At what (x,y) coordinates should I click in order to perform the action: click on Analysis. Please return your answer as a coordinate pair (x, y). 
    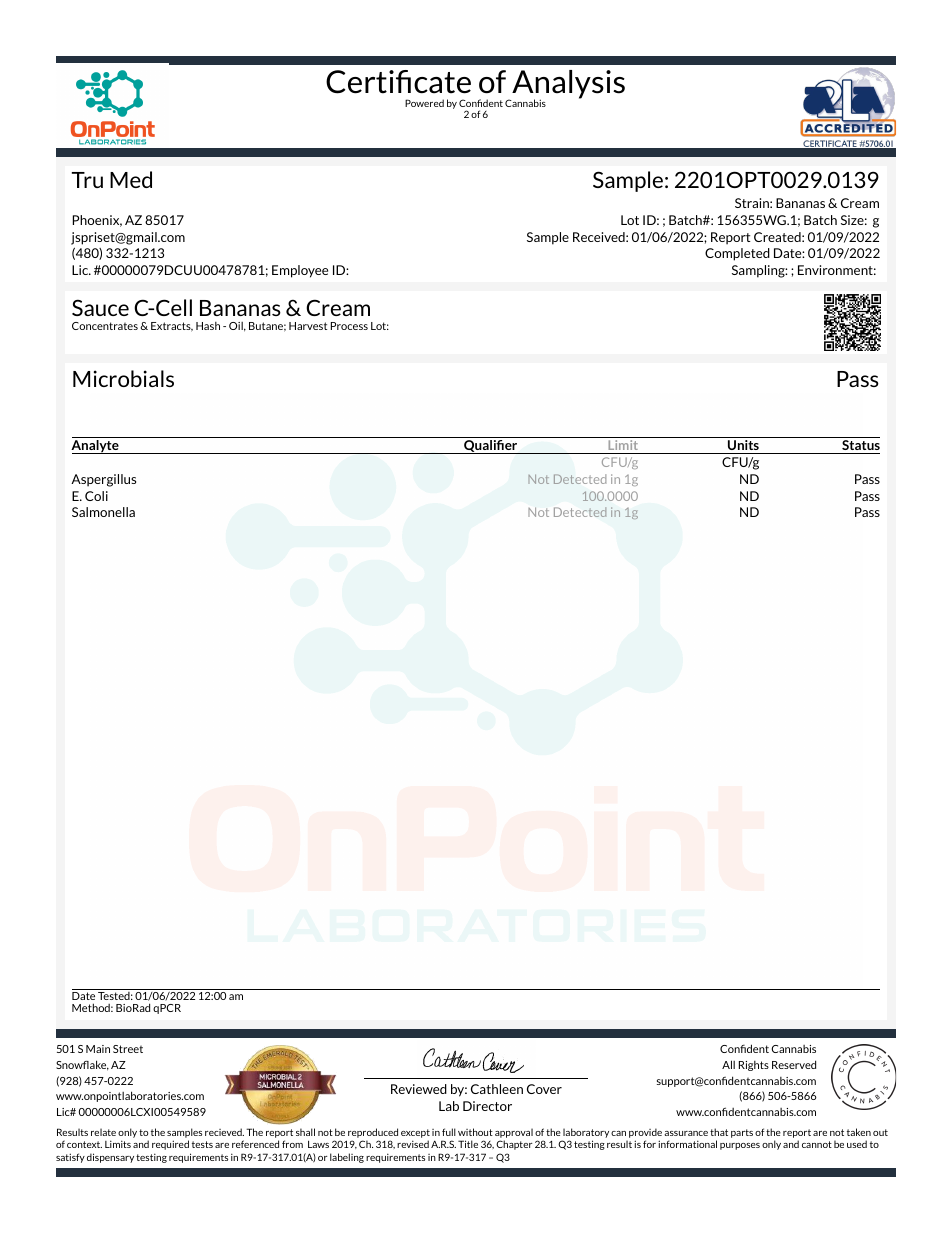
    Looking at the image, I should click on (567, 85).
